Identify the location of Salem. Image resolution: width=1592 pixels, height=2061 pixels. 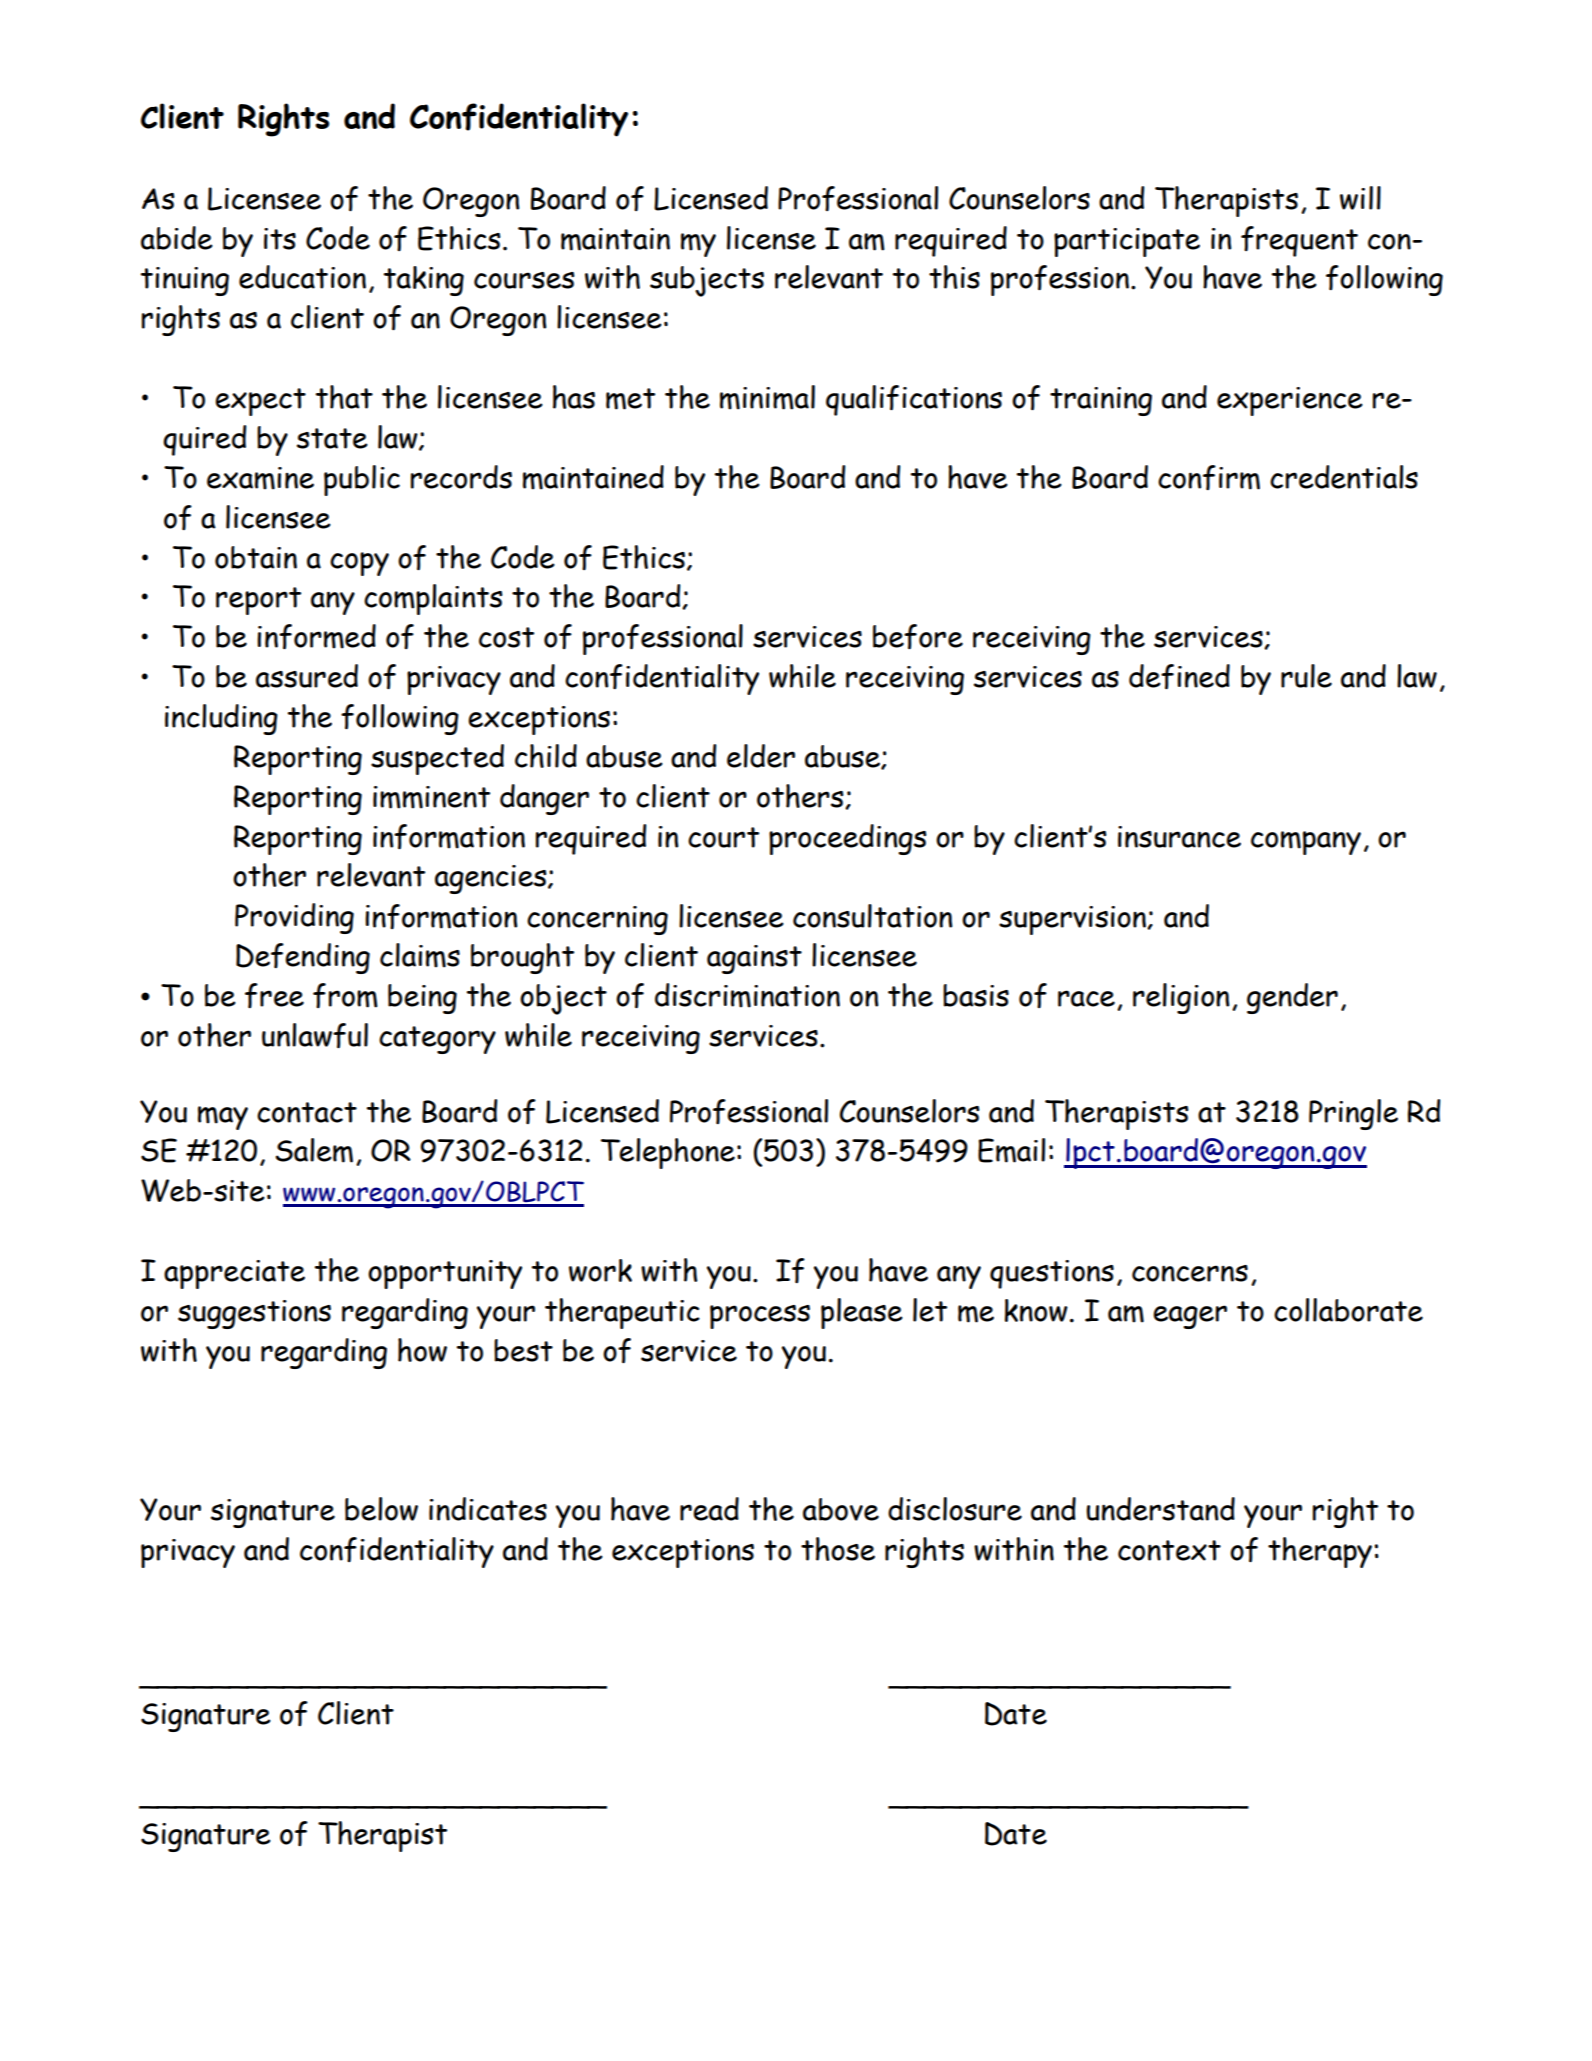
(314, 1150).
